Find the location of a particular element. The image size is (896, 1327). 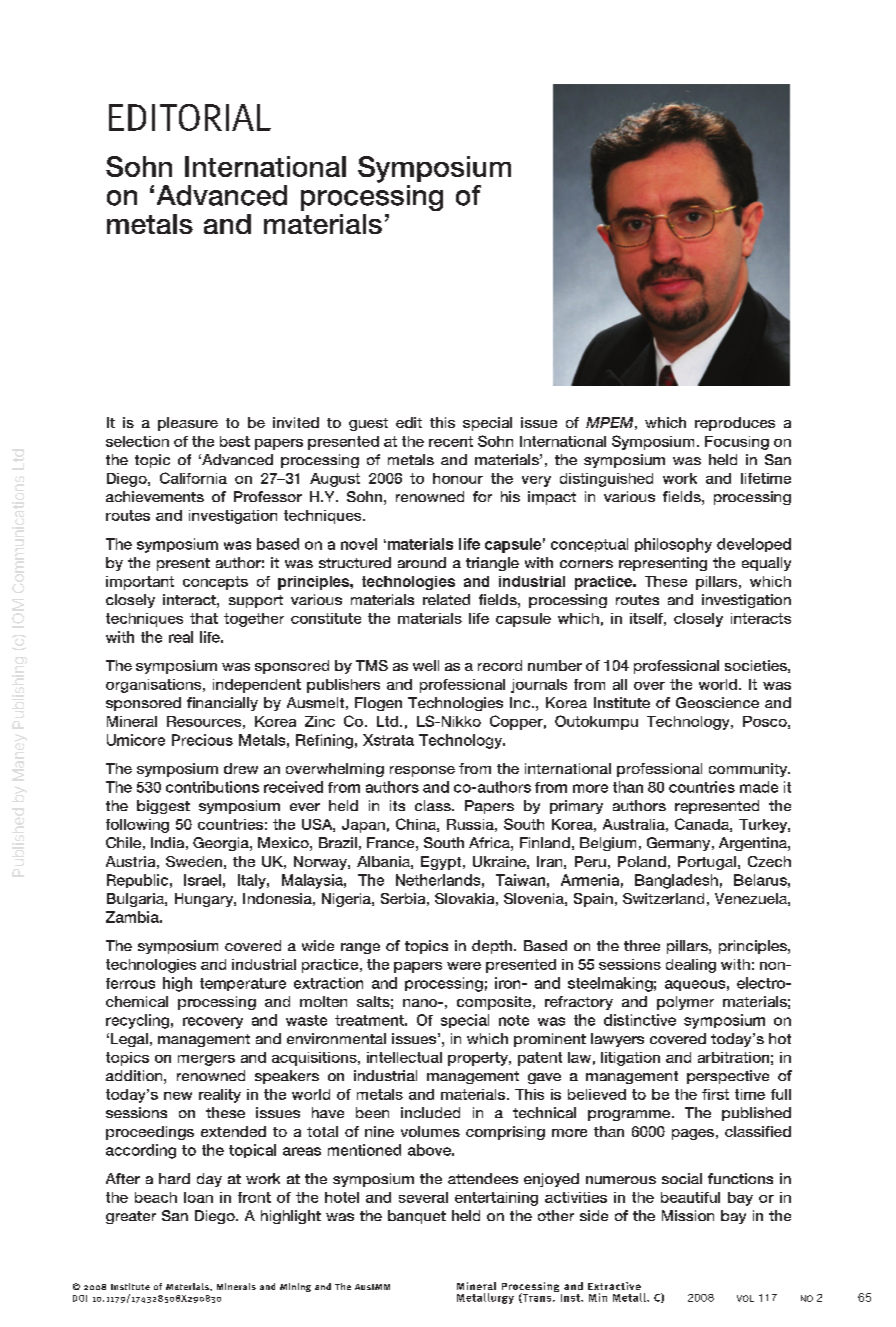

that is located at coordinates (204, 618).
